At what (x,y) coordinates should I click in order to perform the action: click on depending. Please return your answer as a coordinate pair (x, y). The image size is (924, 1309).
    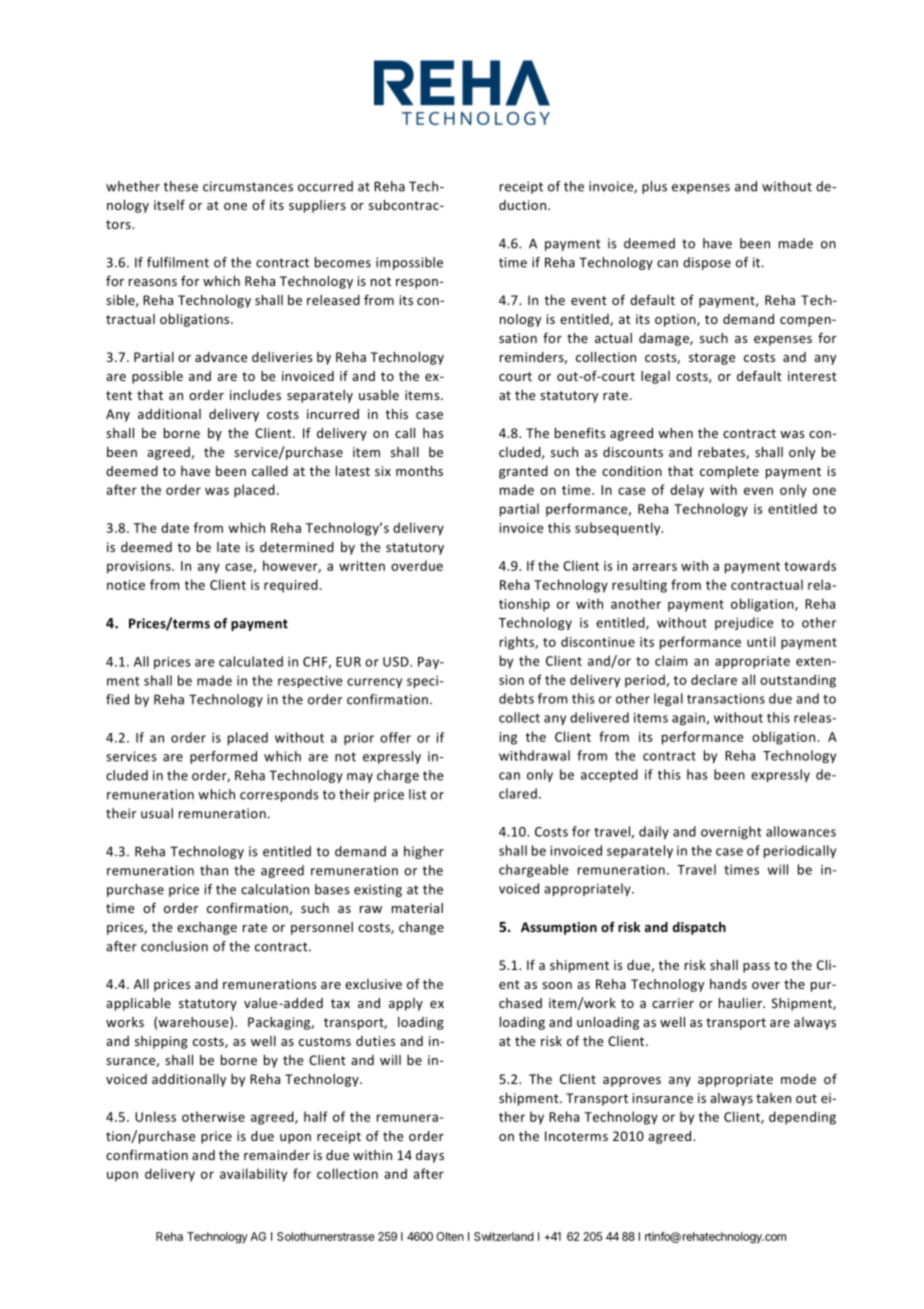
    Looking at the image, I should click on (802, 1118).
